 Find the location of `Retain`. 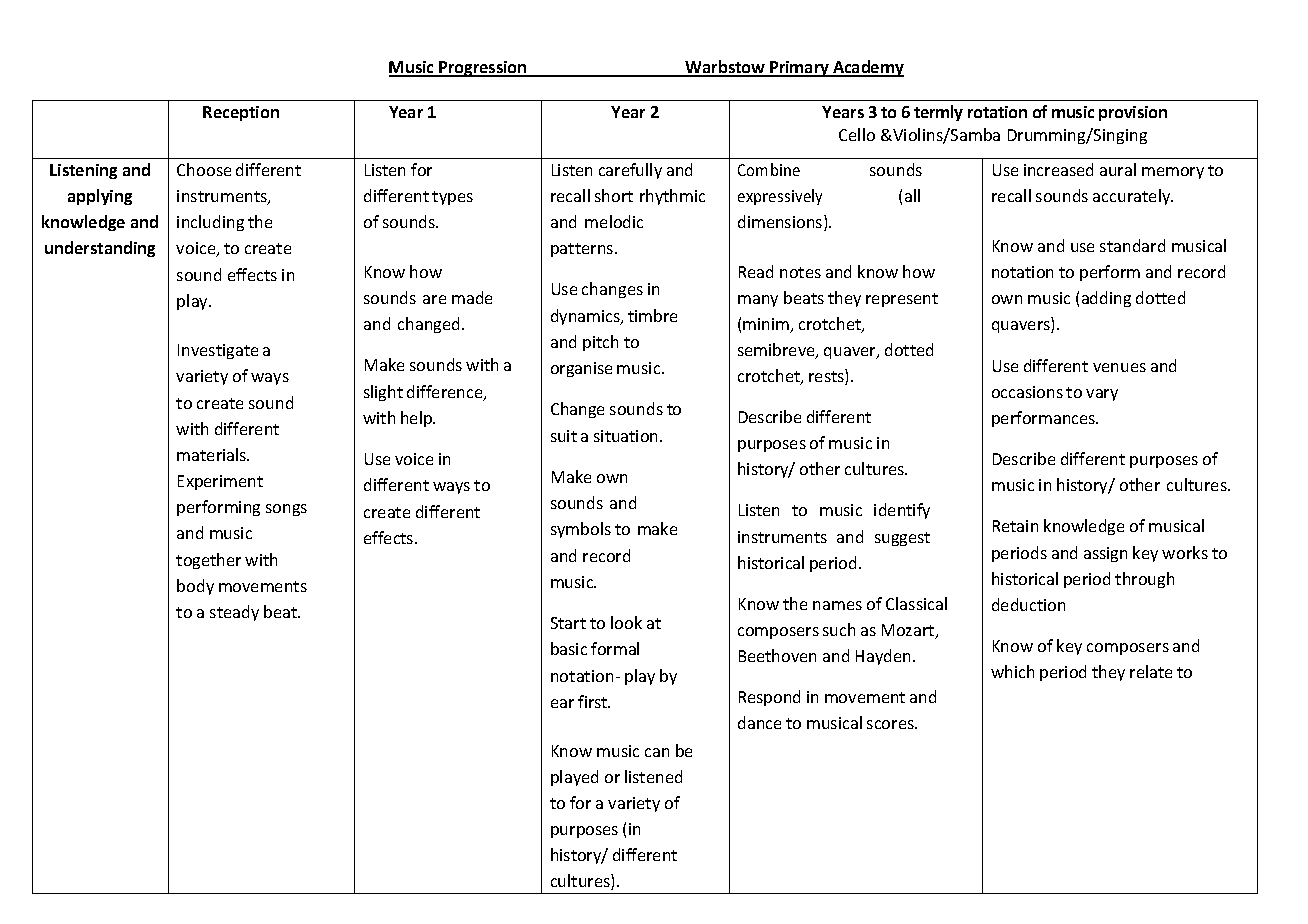

Retain is located at coordinates (1015, 526).
